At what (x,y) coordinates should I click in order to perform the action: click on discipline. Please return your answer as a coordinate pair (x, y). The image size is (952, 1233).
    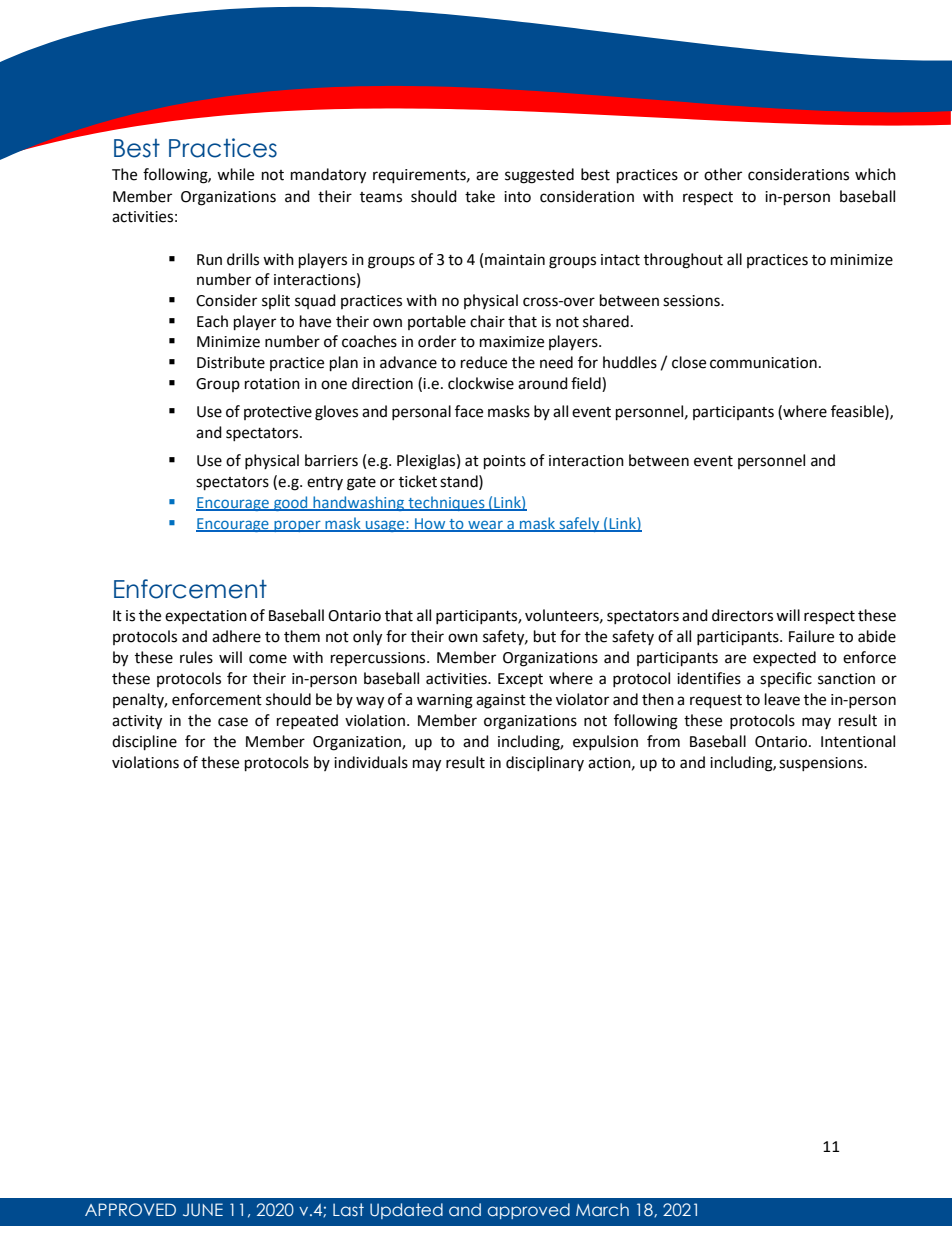
    Looking at the image, I should click on (144, 743).
